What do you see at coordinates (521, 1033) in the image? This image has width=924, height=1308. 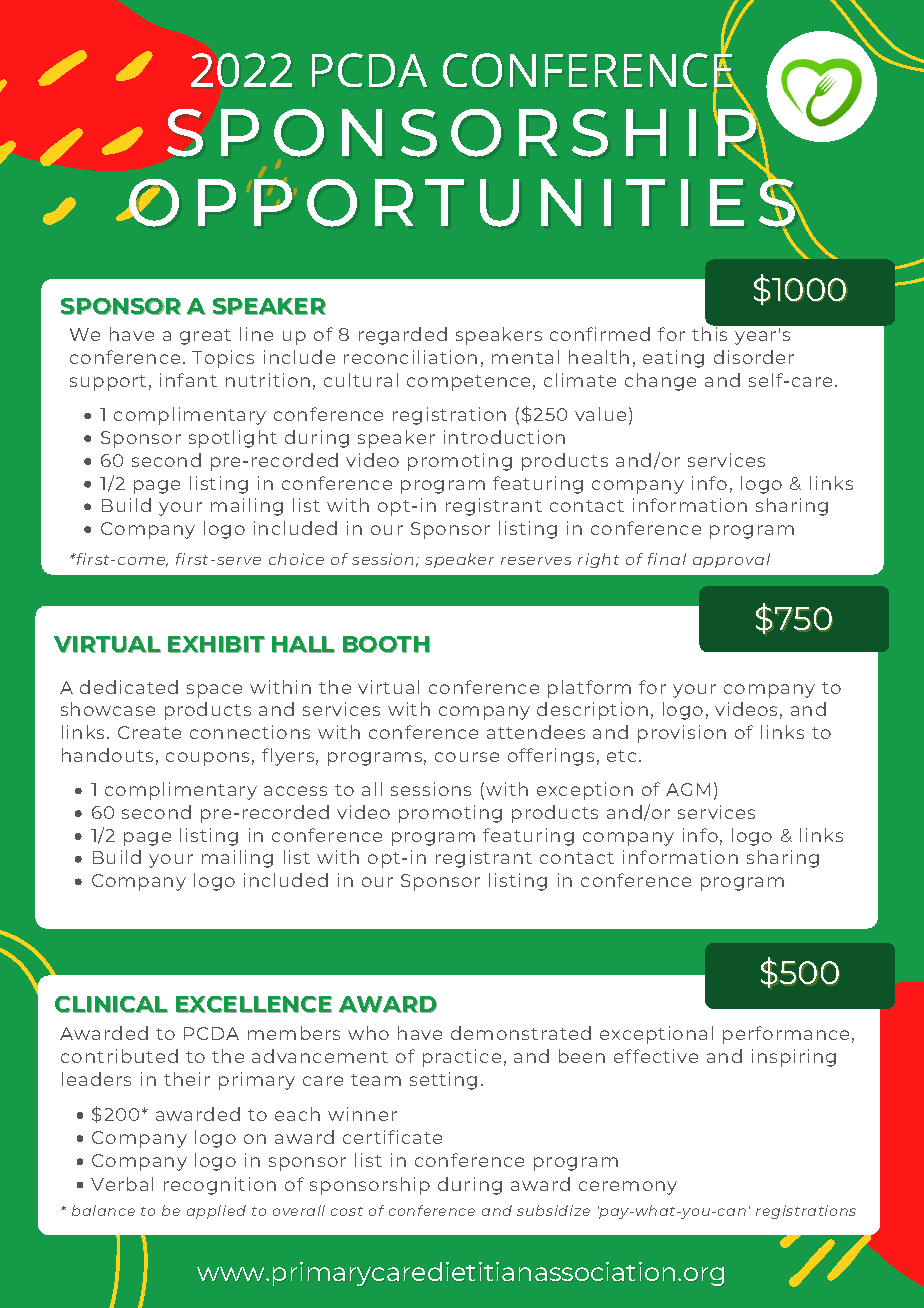 I see `demonstrated` at bounding box center [521, 1033].
